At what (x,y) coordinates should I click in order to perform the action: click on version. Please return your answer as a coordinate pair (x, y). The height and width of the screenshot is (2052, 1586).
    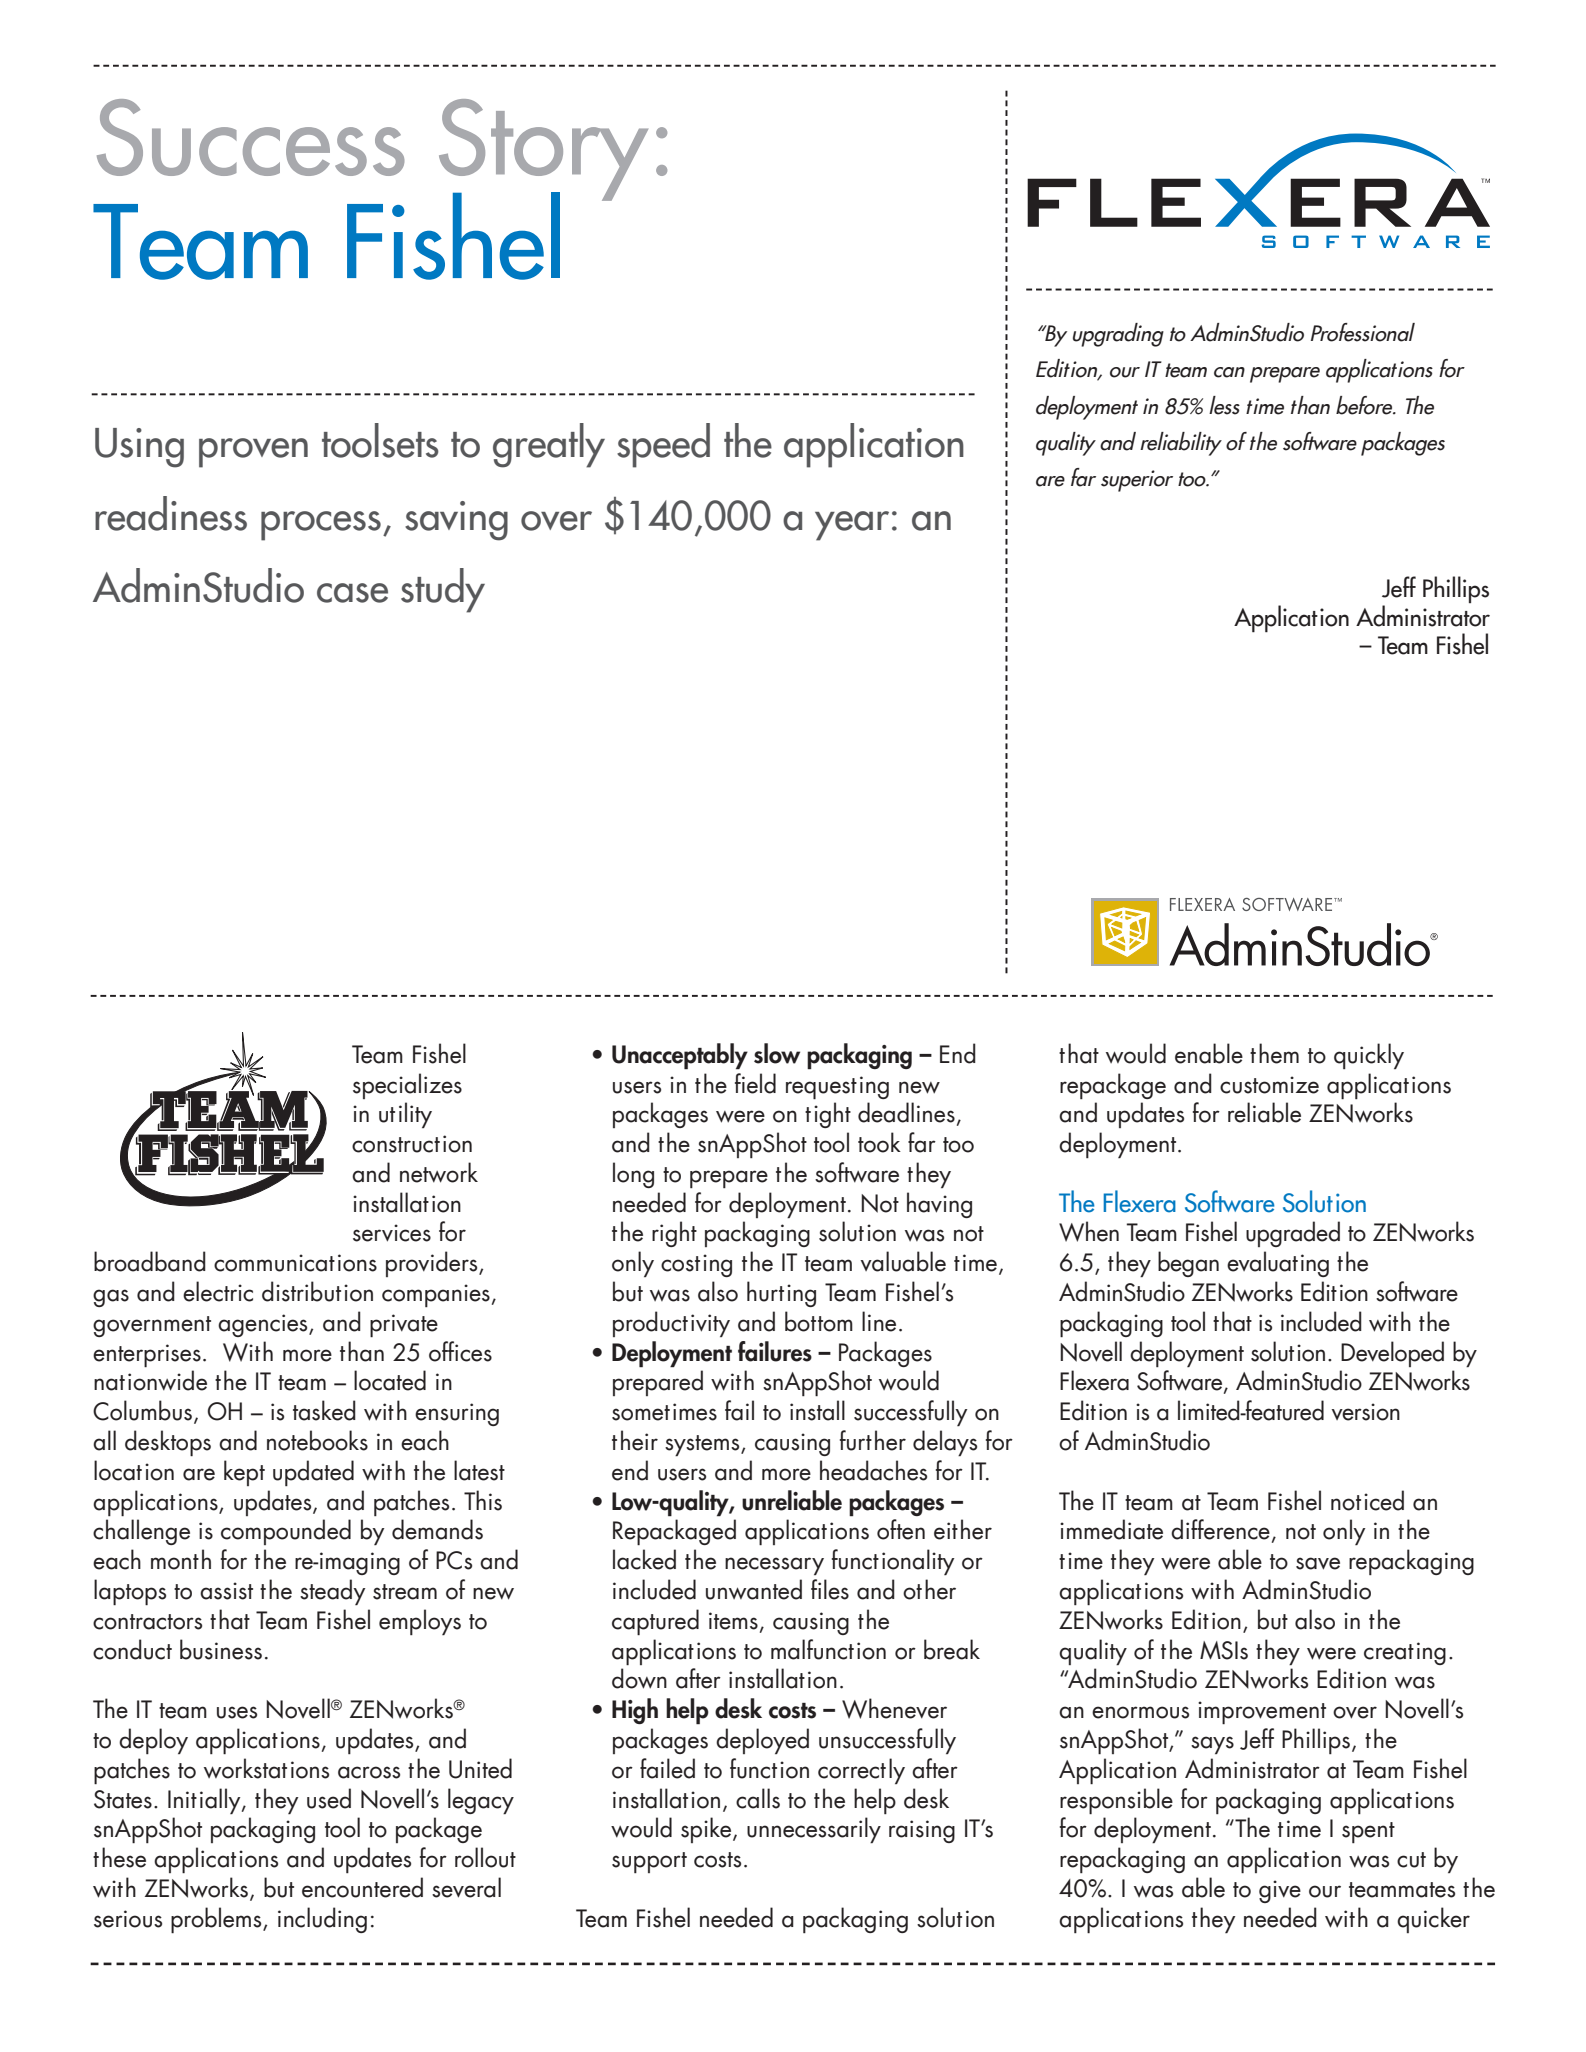
    Looking at the image, I should click on (1366, 1412).
